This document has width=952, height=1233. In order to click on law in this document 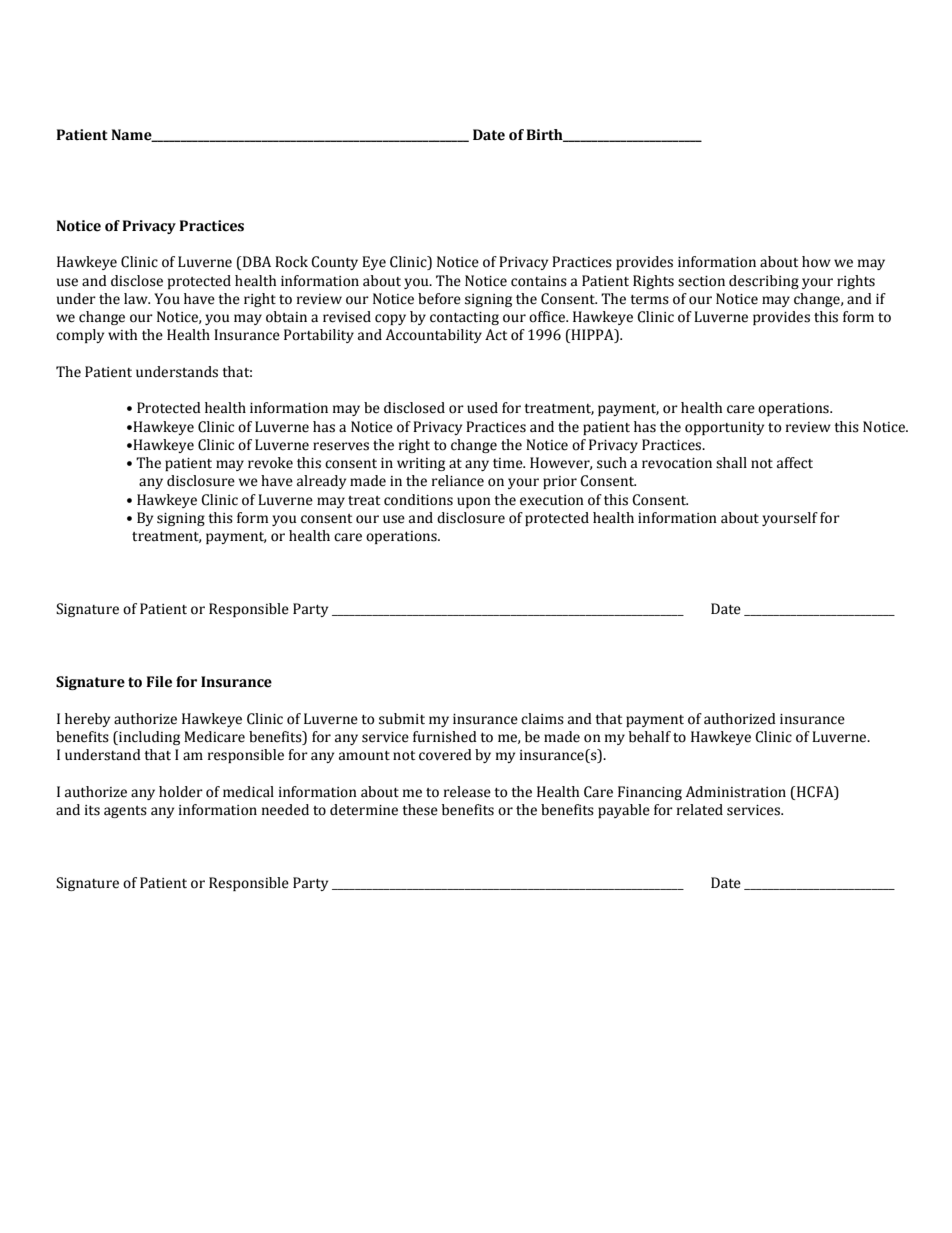, I will do `click(137, 299)`.
